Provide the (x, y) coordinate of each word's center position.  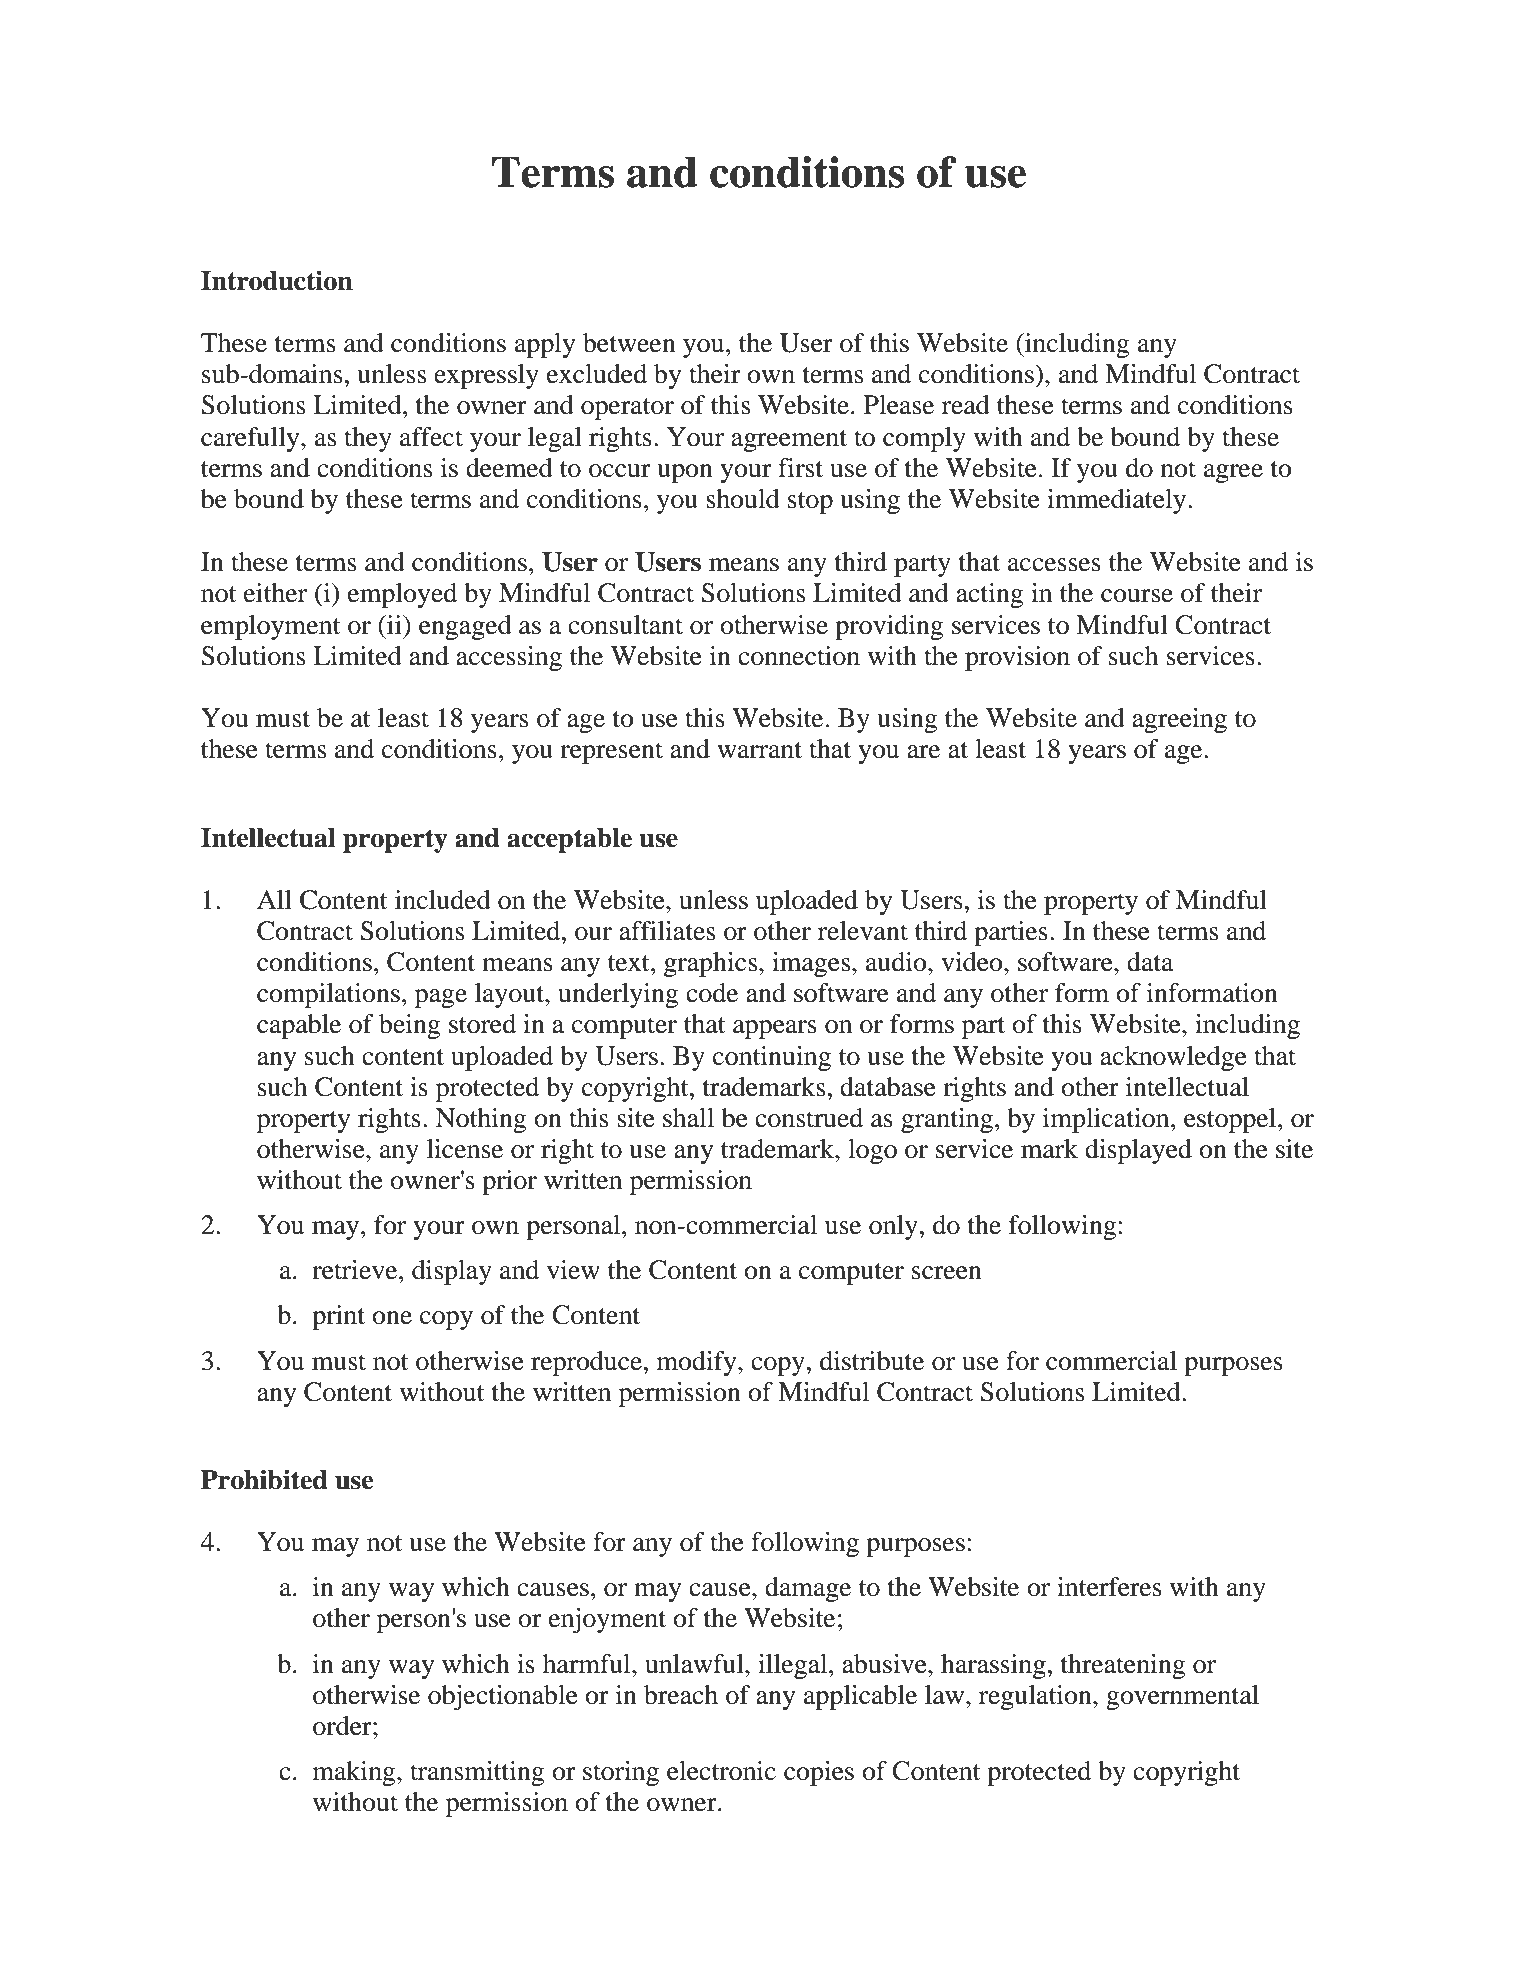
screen (947, 1273)
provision (1017, 658)
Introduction (277, 280)
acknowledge (1173, 1058)
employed (402, 595)
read (966, 405)
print (338, 1317)
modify (698, 1363)
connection (799, 656)
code (712, 993)
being (410, 1026)
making (355, 1773)
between (629, 343)
